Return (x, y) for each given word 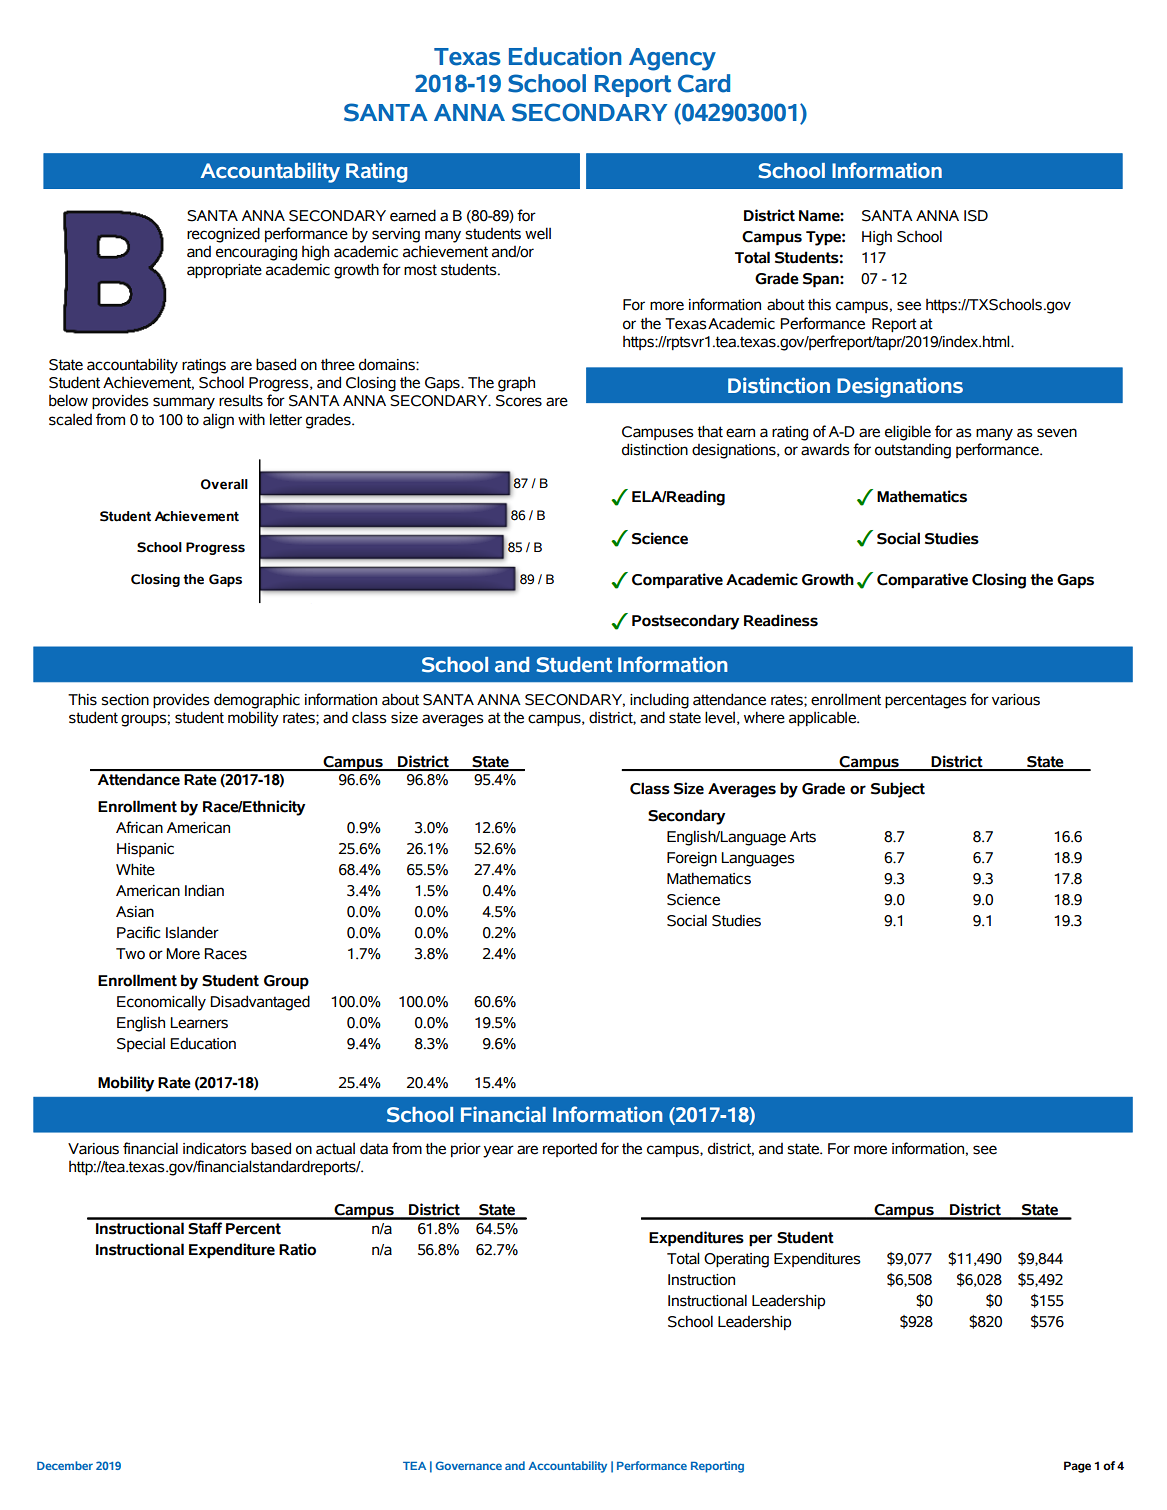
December (65, 1465)
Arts (803, 837)
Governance (468, 1465)
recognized (223, 235)
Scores (519, 401)
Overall (224, 484)
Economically (161, 1003)
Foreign (692, 859)
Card (704, 83)
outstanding (913, 451)
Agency (672, 59)
